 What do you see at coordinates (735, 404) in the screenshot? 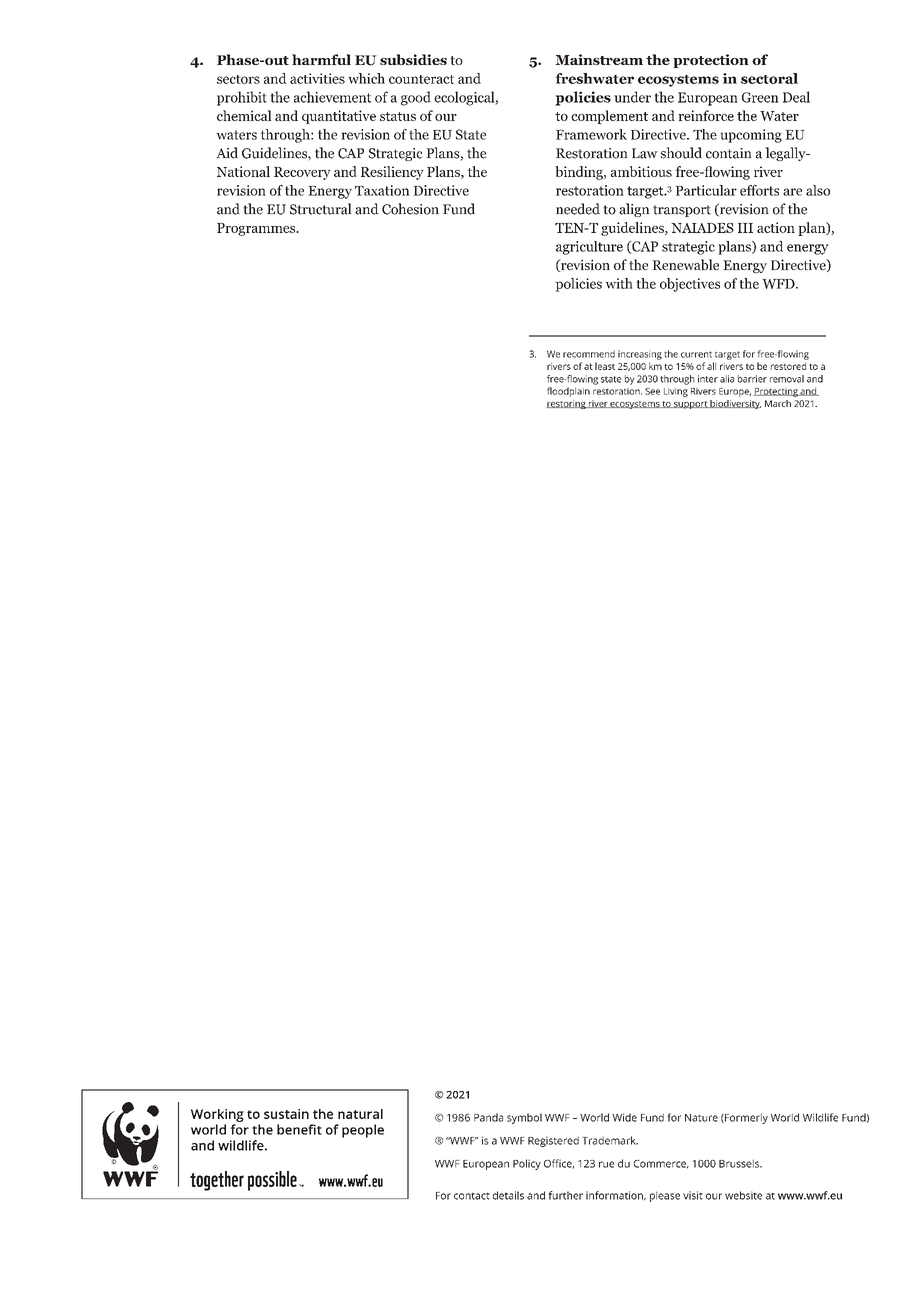
I see `biodiversity` at bounding box center [735, 404].
